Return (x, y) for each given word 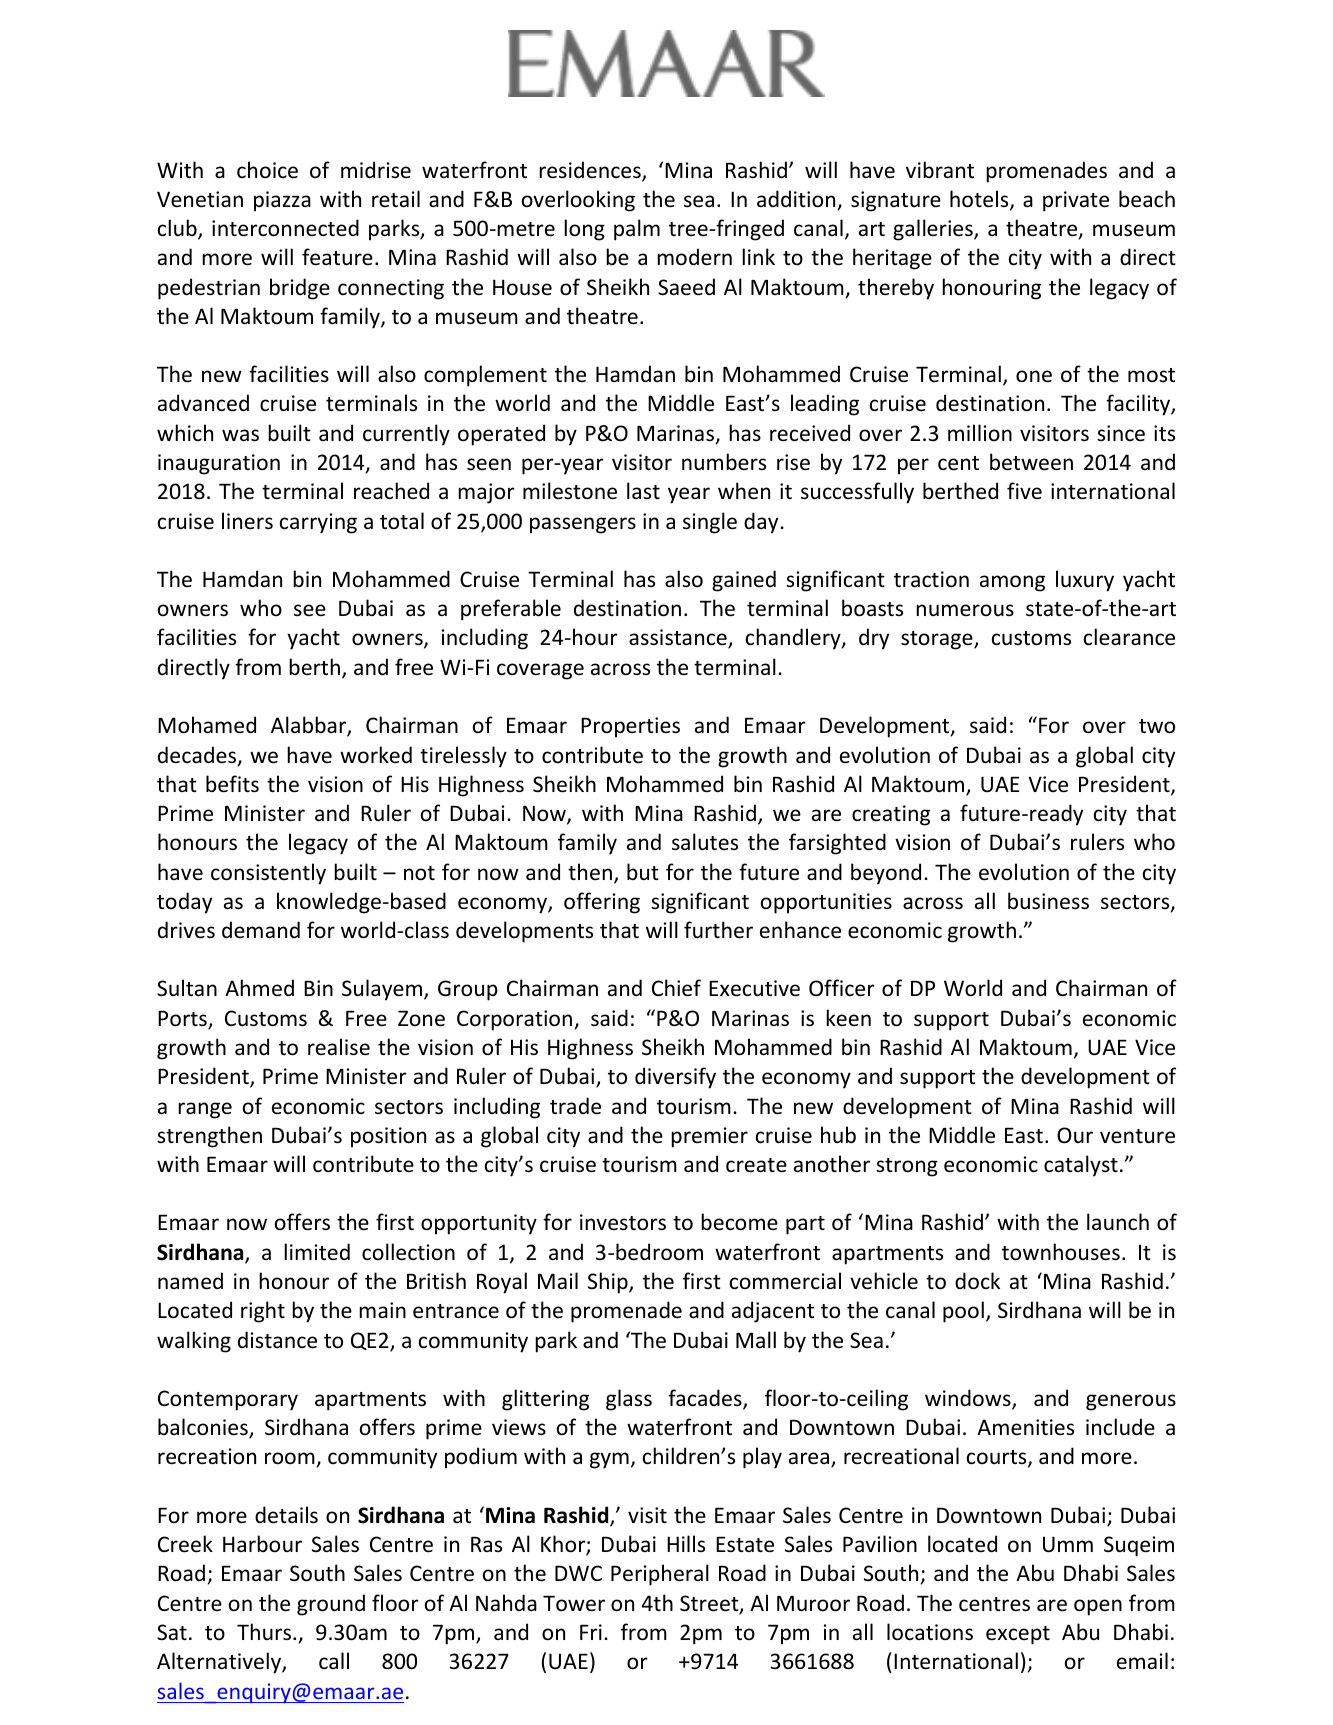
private (1076, 201)
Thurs (264, 1632)
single (710, 523)
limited (317, 1251)
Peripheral (660, 1575)
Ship (609, 1283)
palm (637, 230)
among (1012, 583)
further (718, 930)
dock (977, 1281)
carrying (318, 523)
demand (261, 929)
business (1048, 901)
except (1018, 1635)
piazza (282, 201)
